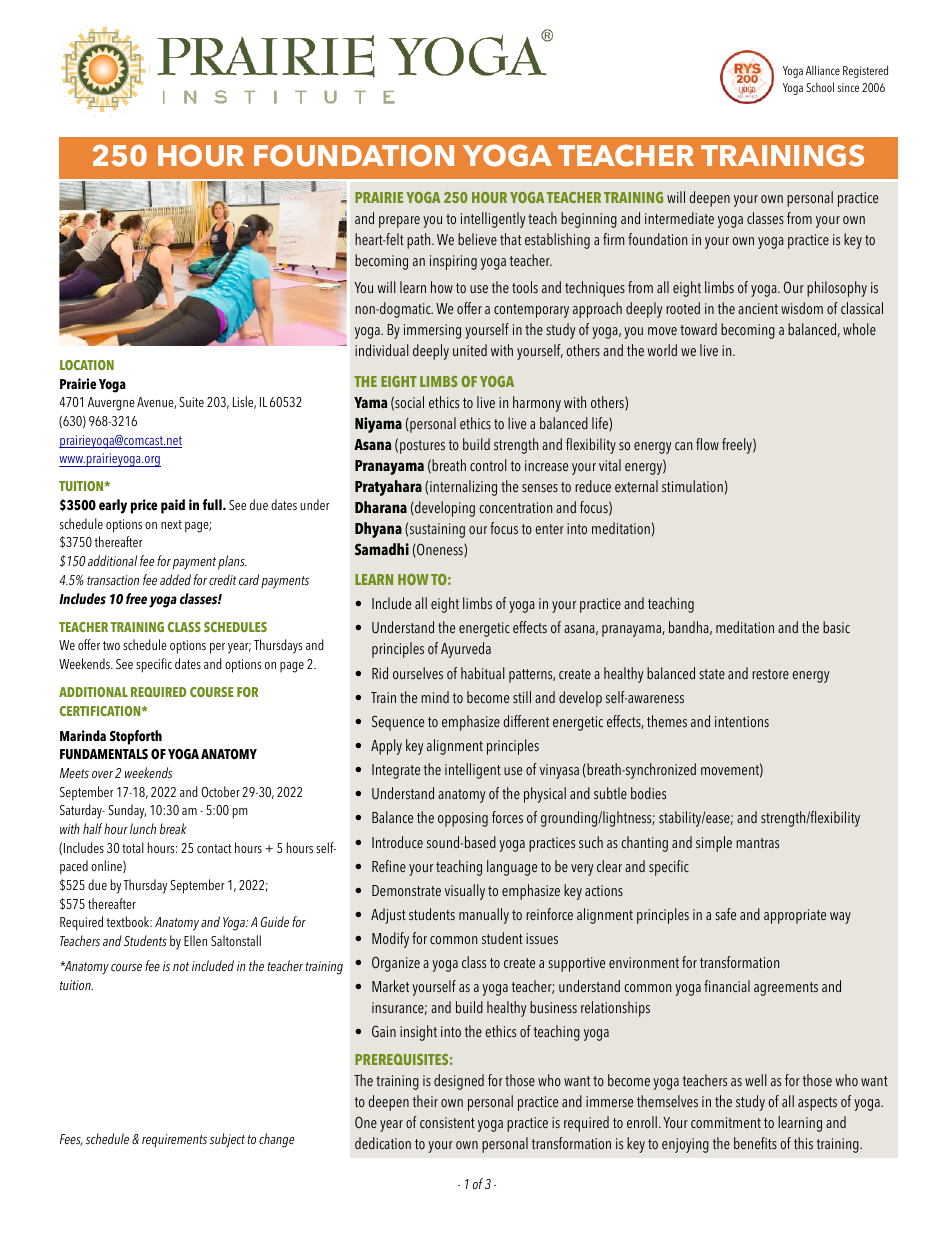 This image has width=952, height=1233. Describe the element at coordinates (726, 1123) in the image. I see `commitment` at that location.
